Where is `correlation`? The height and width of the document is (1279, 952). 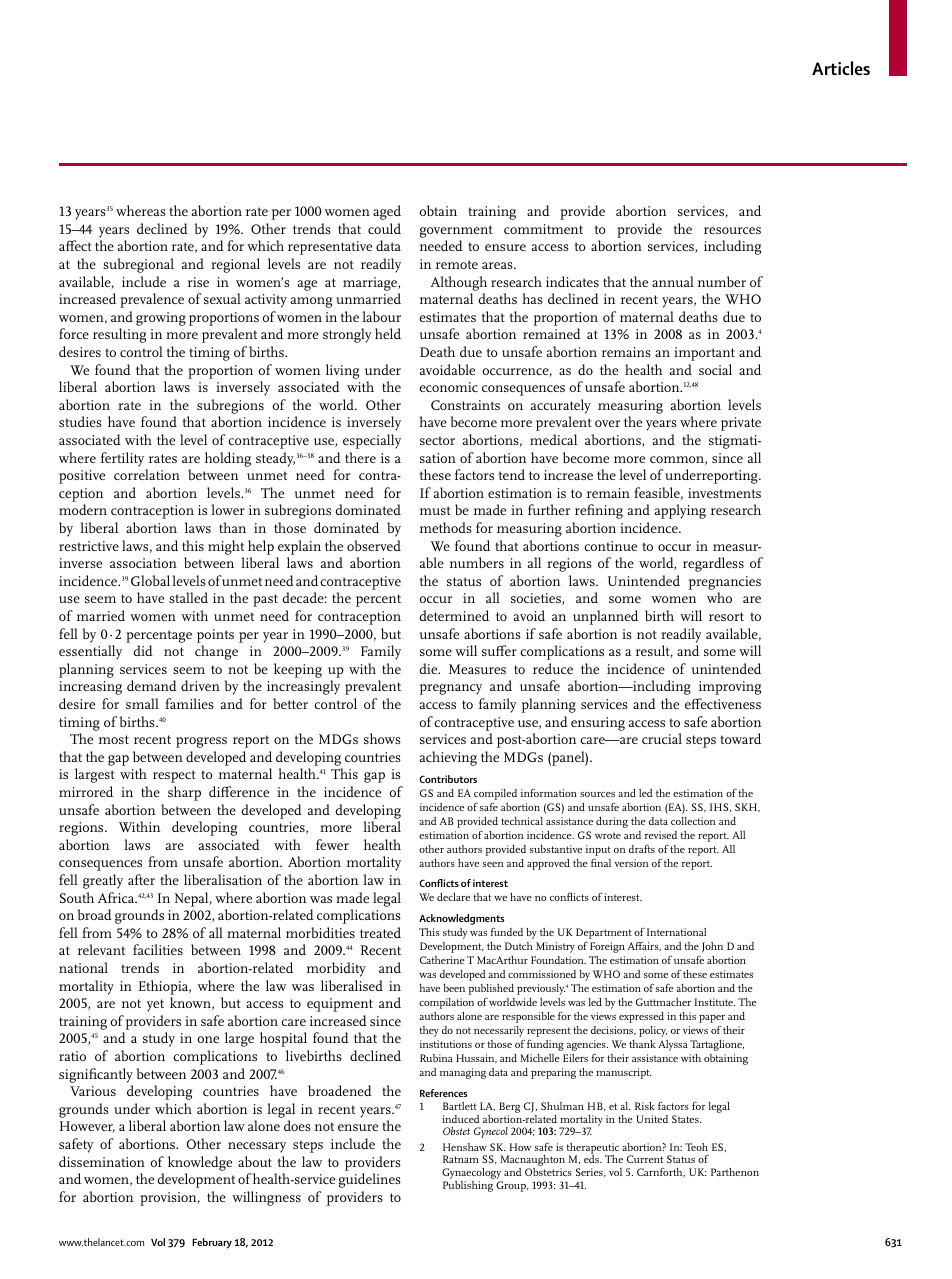
correlation is located at coordinates (147, 474).
